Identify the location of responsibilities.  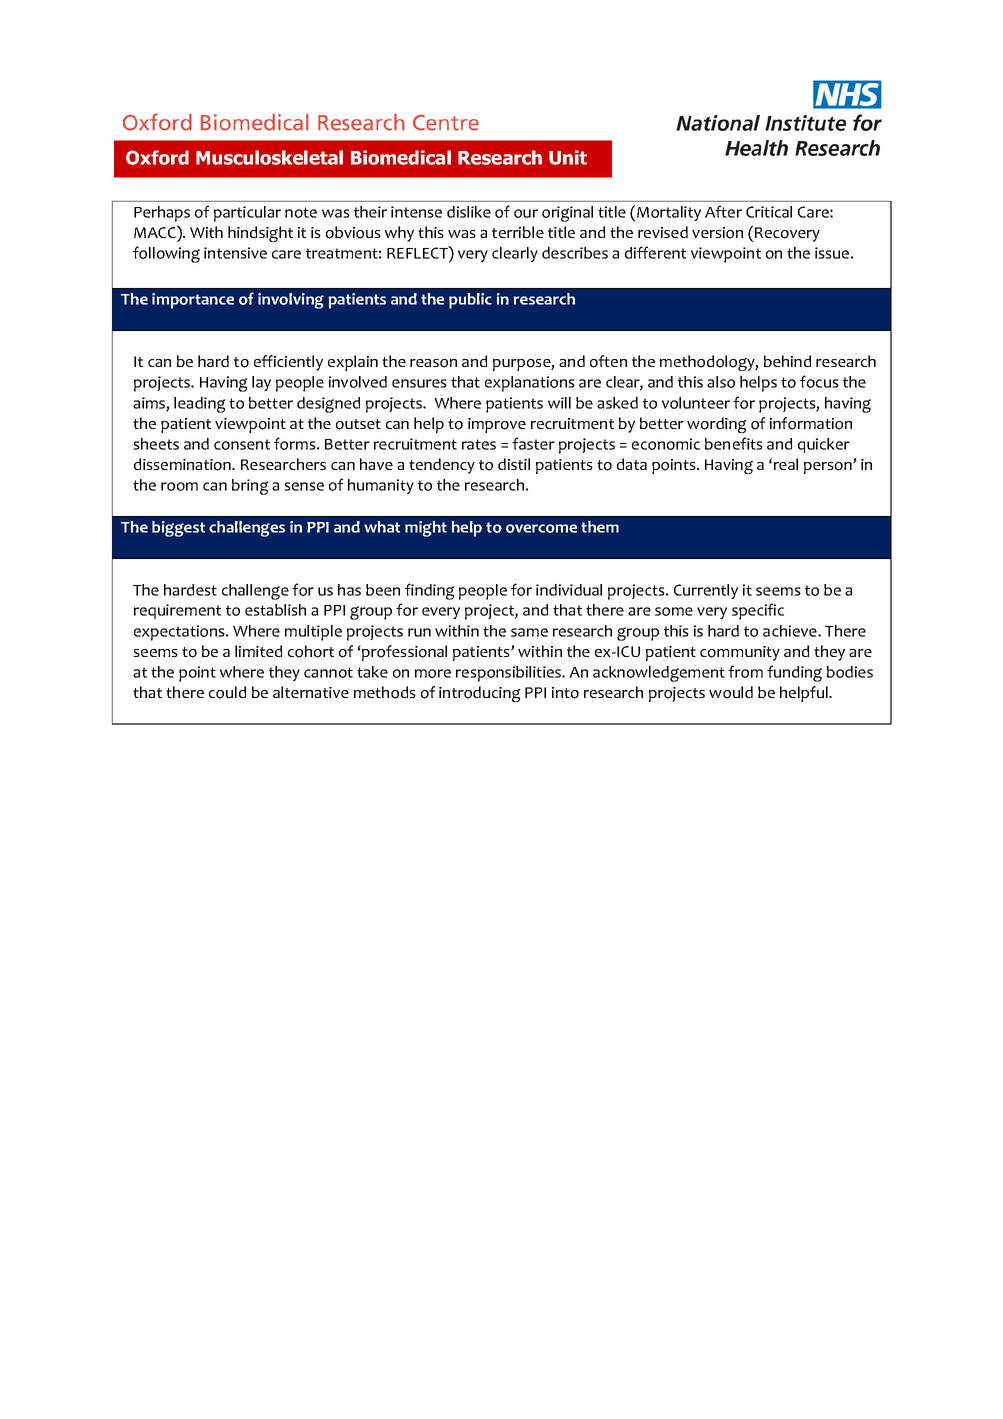
(510, 674).
